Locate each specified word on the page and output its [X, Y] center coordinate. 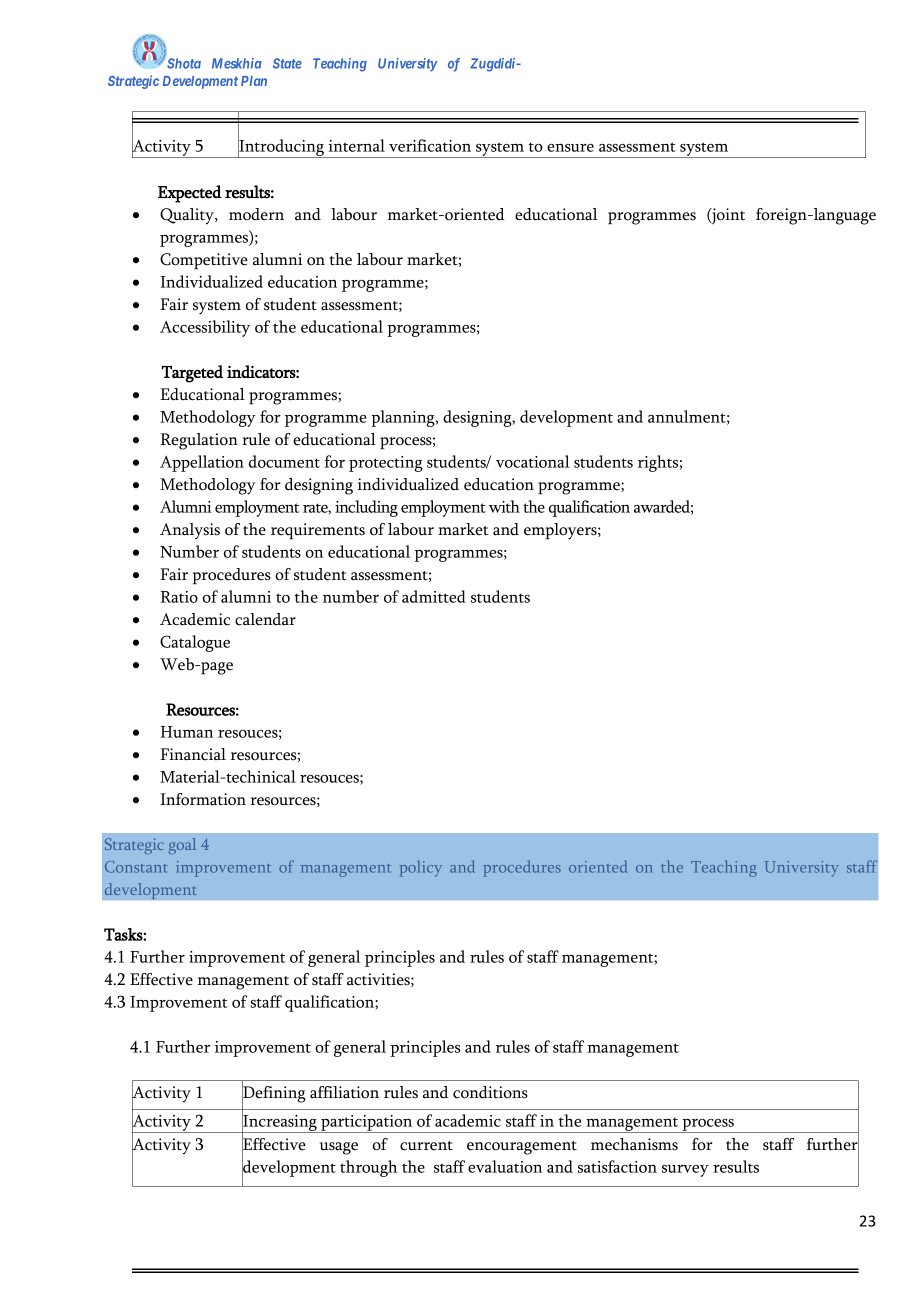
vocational [533, 461]
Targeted [192, 374]
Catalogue [195, 643]
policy [420, 868]
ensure [570, 148]
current [426, 1146]
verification [430, 145]
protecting [386, 464]
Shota [184, 63]
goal [182, 846]
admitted [434, 596]
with [504, 506]
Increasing [280, 1123]
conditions [490, 1092]
